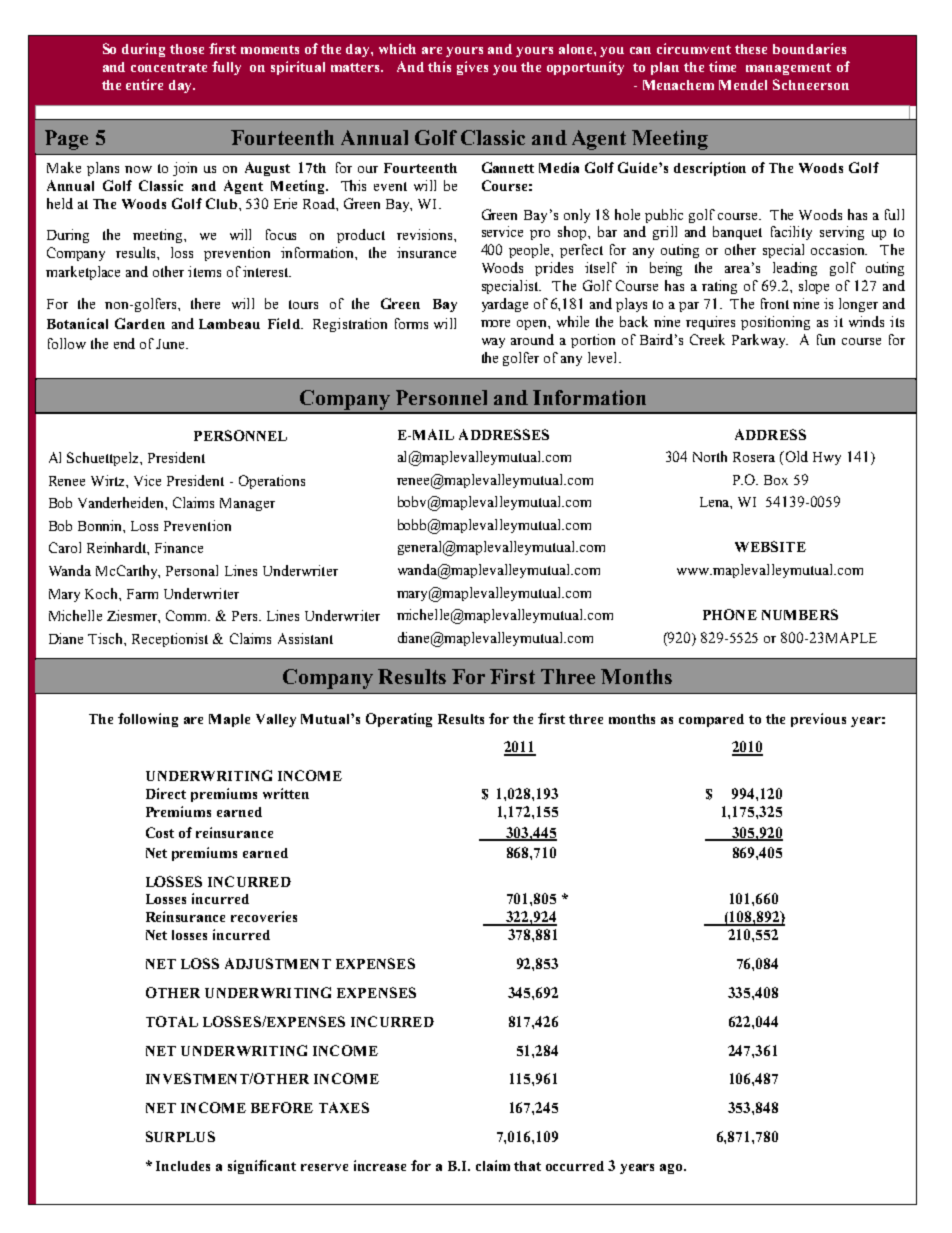  What do you see at coordinates (142, 594) in the screenshot?
I see `Farm` at bounding box center [142, 594].
